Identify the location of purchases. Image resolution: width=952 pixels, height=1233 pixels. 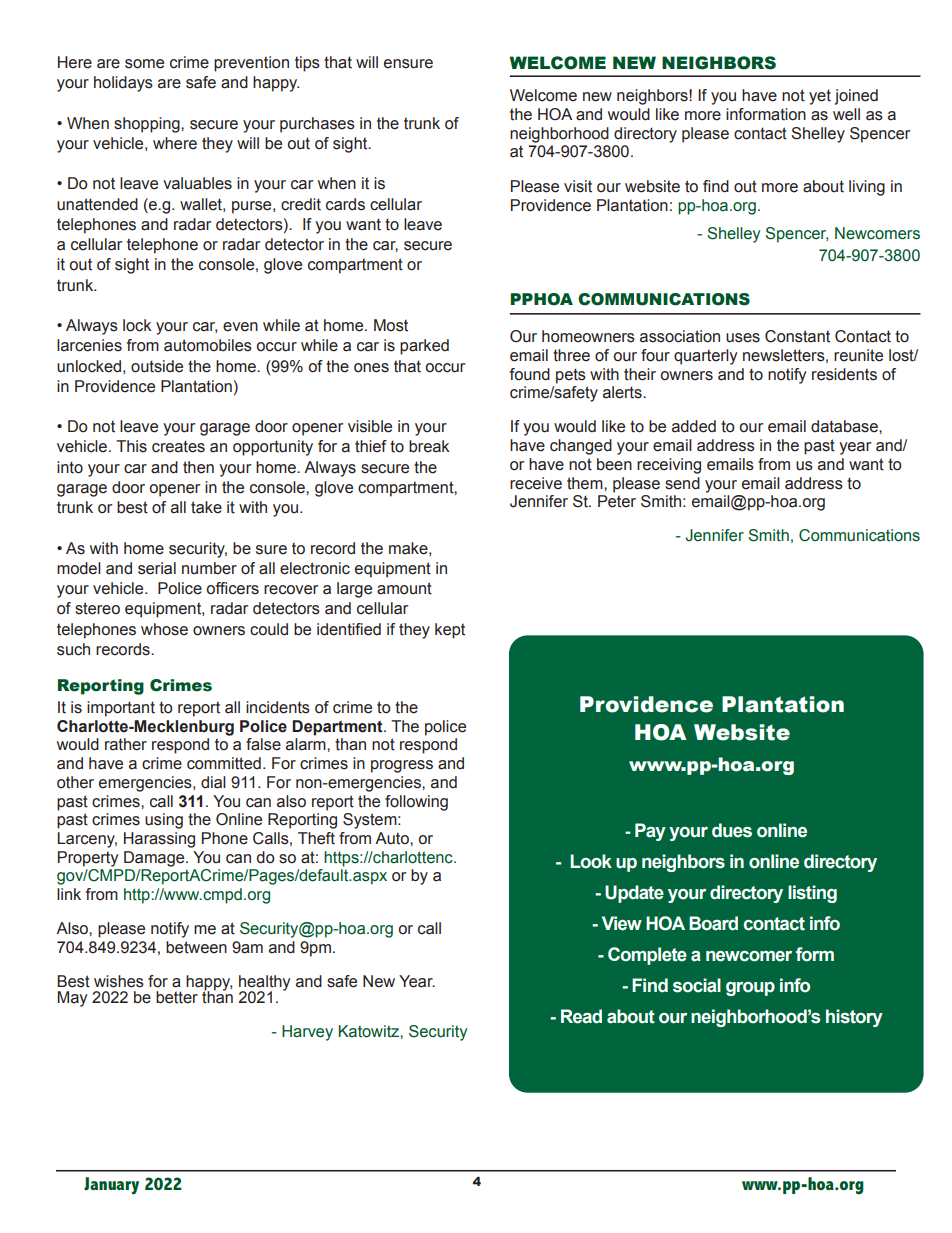
(317, 125).
